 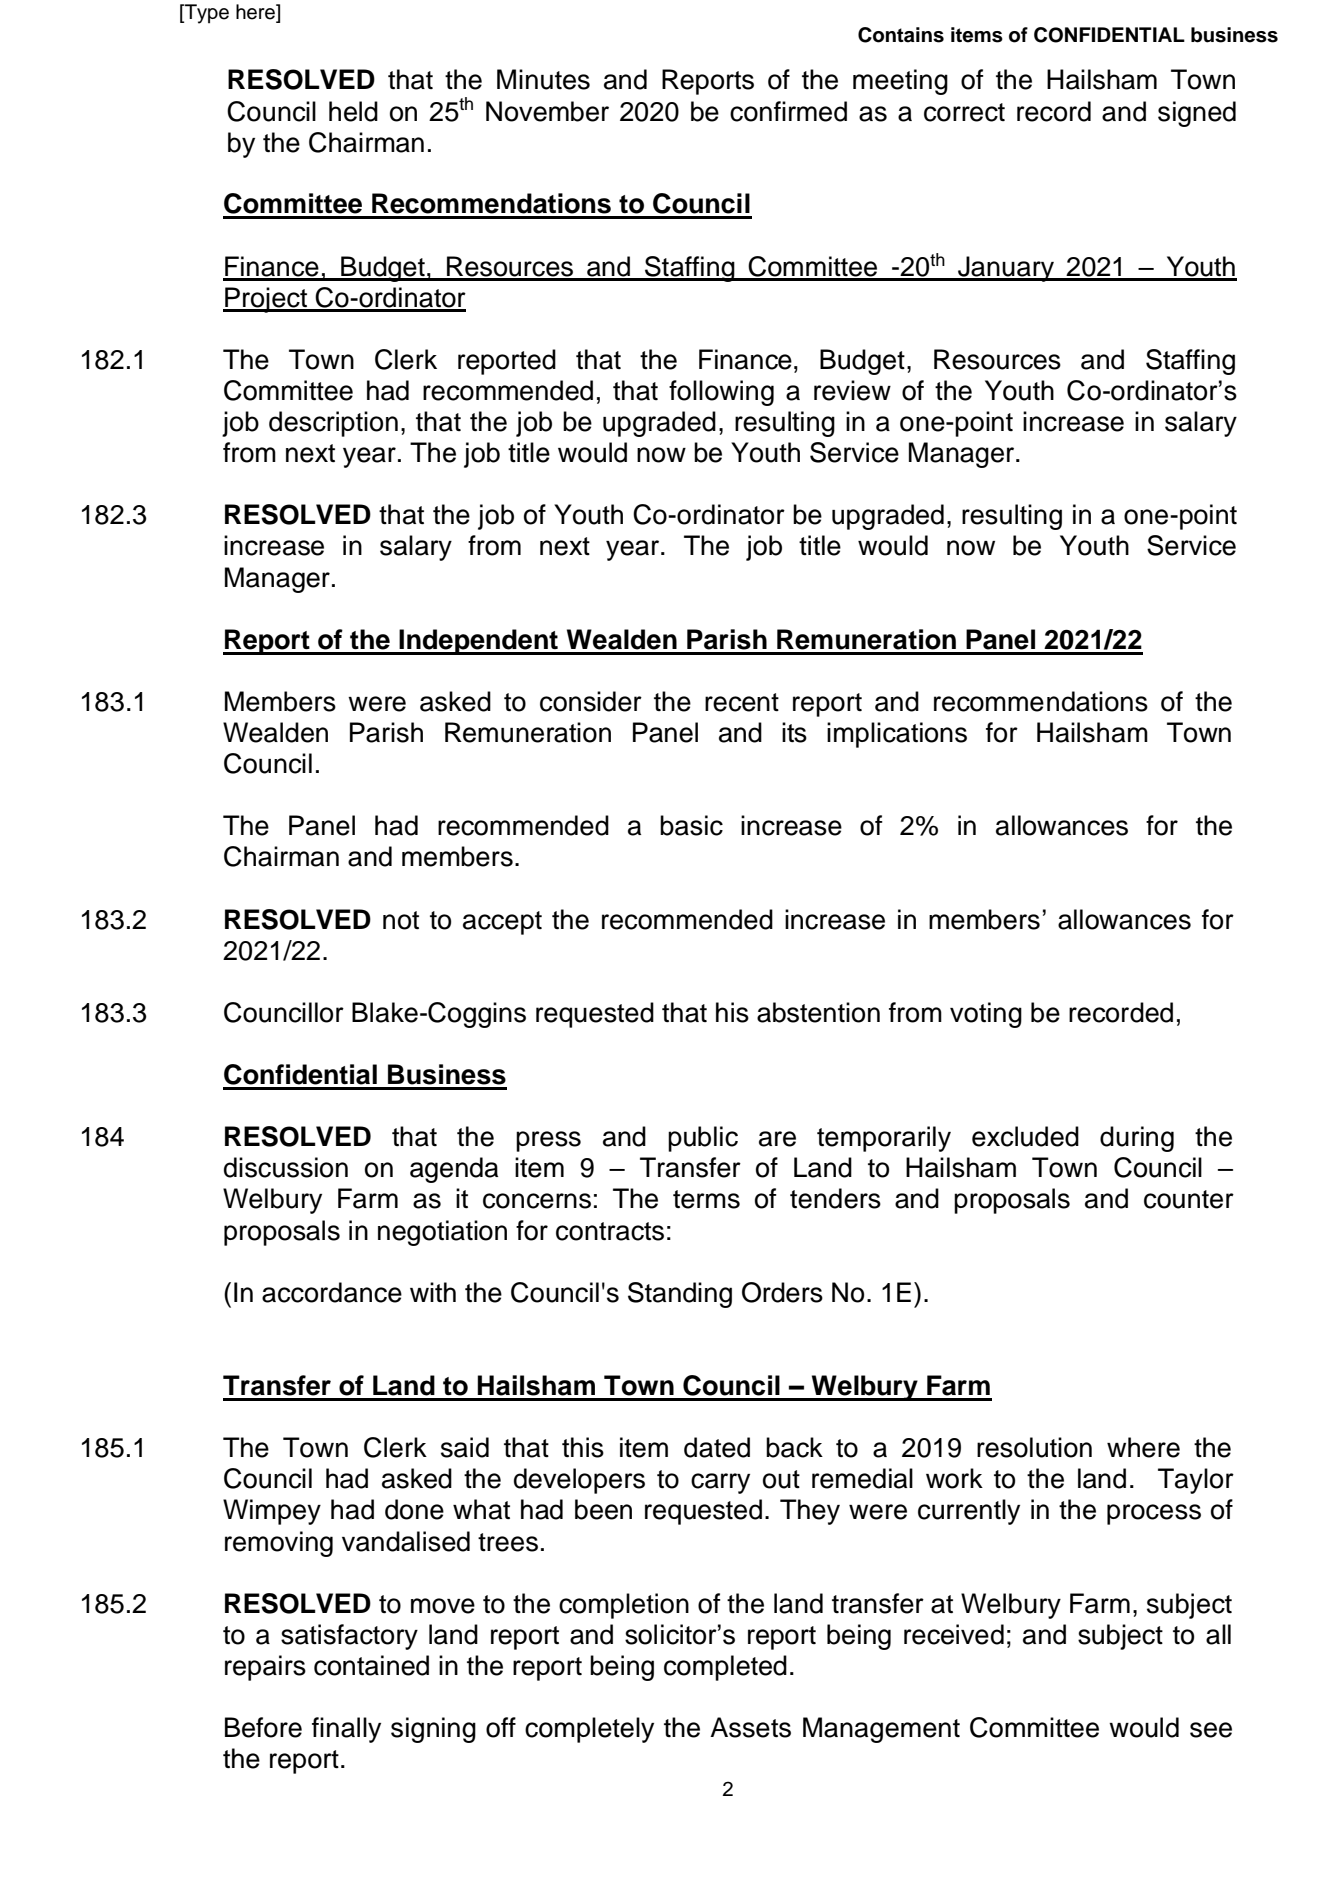 What do you see at coordinates (691, 825) in the screenshot?
I see `basic` at bounding box center [691, 825].
